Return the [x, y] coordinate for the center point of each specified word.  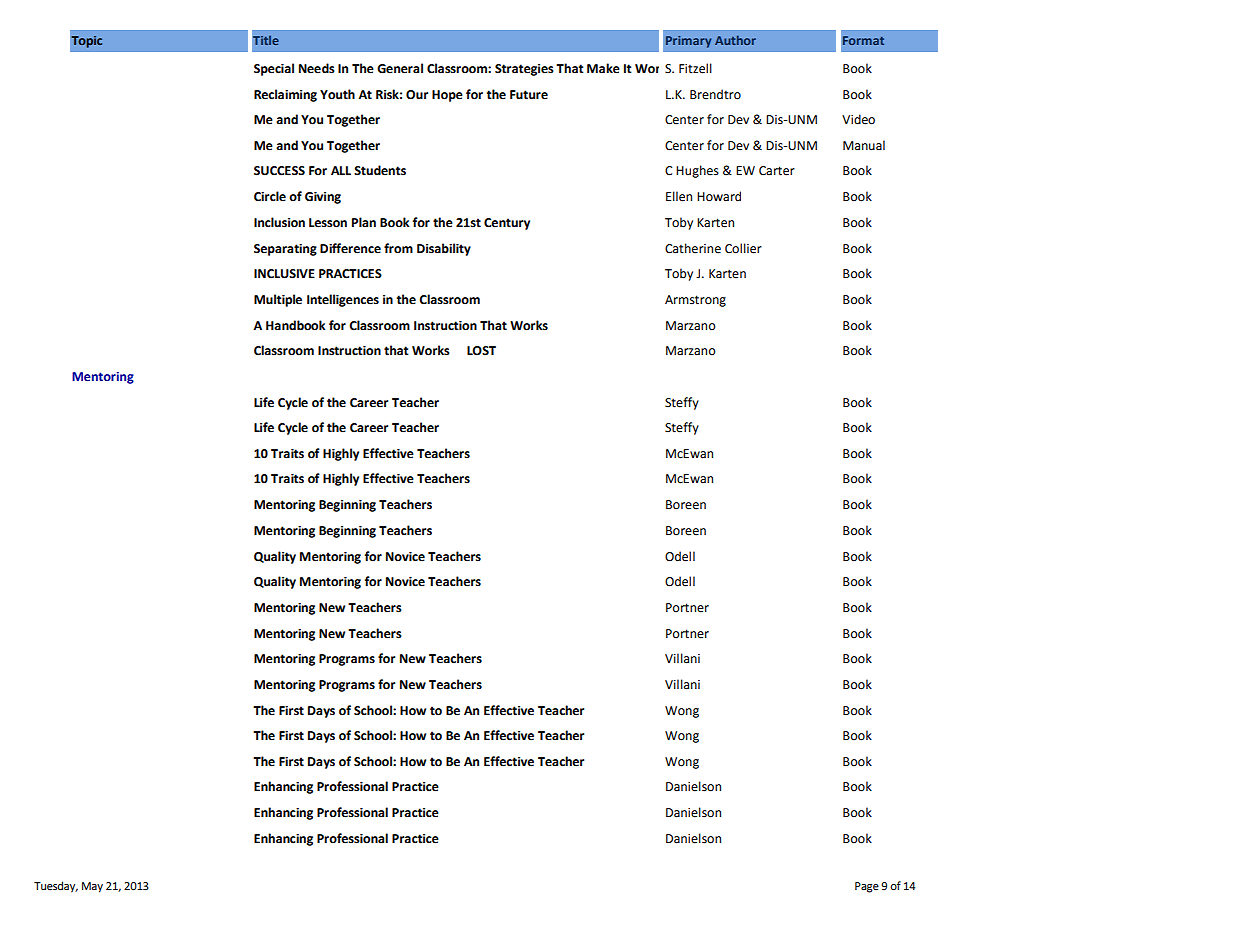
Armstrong [695, 301]
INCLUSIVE [284, 274]
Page [867, 887]
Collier [743, 248]
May [92, 887]
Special [274, 69]
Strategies [524, 70]
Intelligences [343, 300]
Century [507, 224]
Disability [444, 249]
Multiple [278, 300]
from [398, 248]
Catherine [693, 248]
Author [735, 40]
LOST [481, 351]
